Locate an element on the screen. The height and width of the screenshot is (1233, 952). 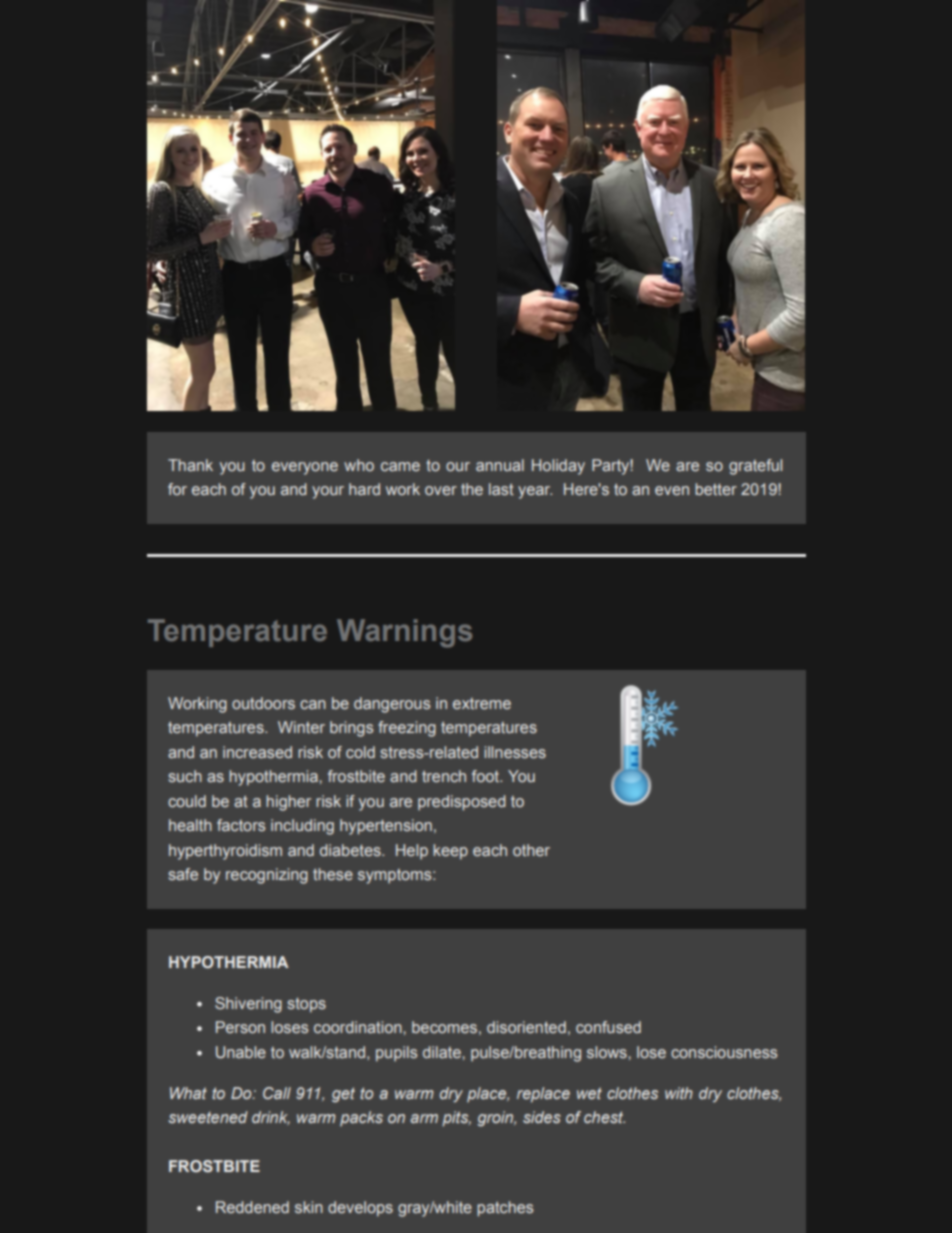
keep is located at coordinates (450, 852).
